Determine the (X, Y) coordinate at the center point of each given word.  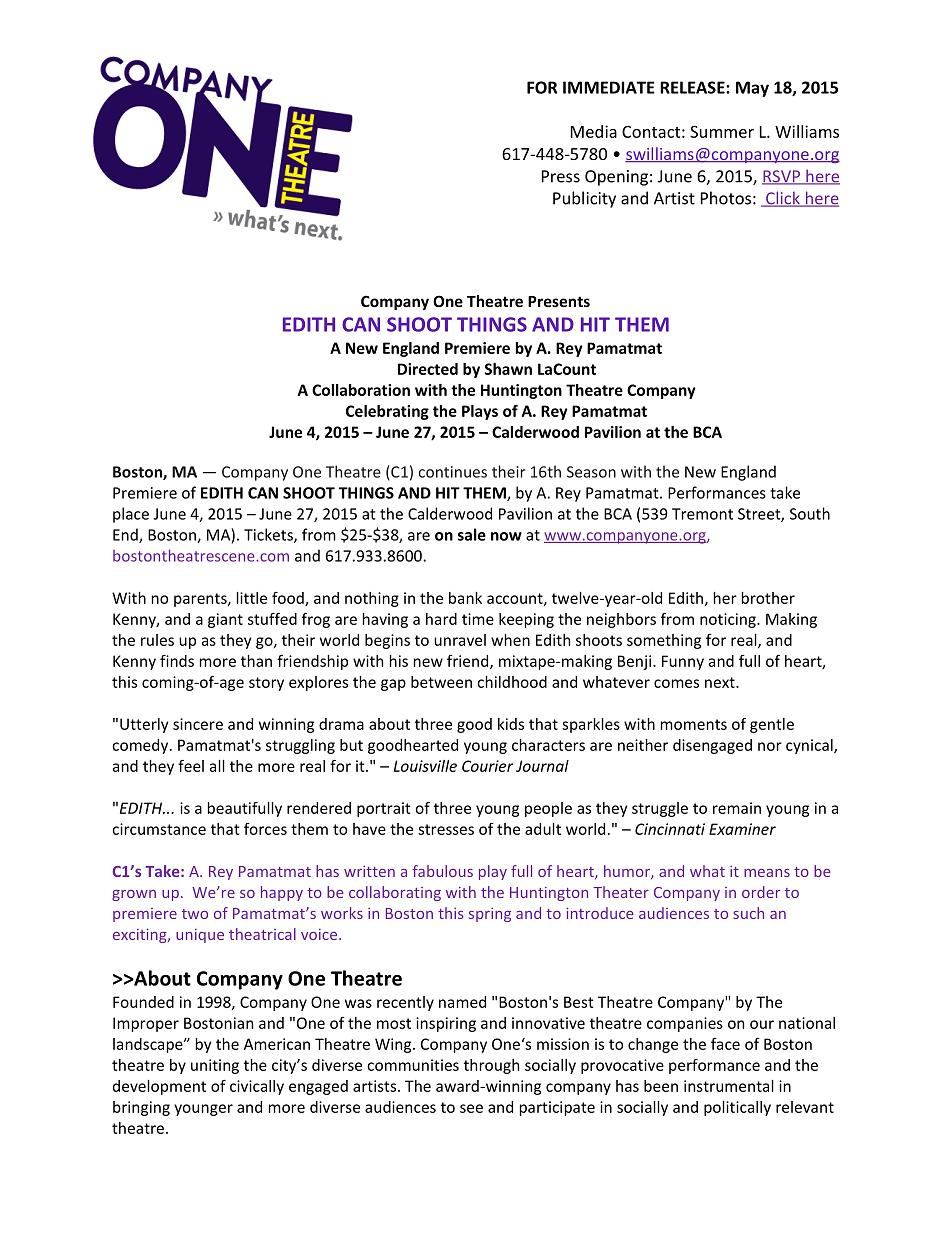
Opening (616, 178)
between (441, 682)
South (810, 513)
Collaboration (361, 390)
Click (783, 199)
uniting (215, 1066)
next (721, 682)
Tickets (269, 535)
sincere (198, 724)
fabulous (442, 871)
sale (472, 534)
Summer (722, 131)
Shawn (508, 369)
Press (561, 176)
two (195, 914)
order (761, 892)
